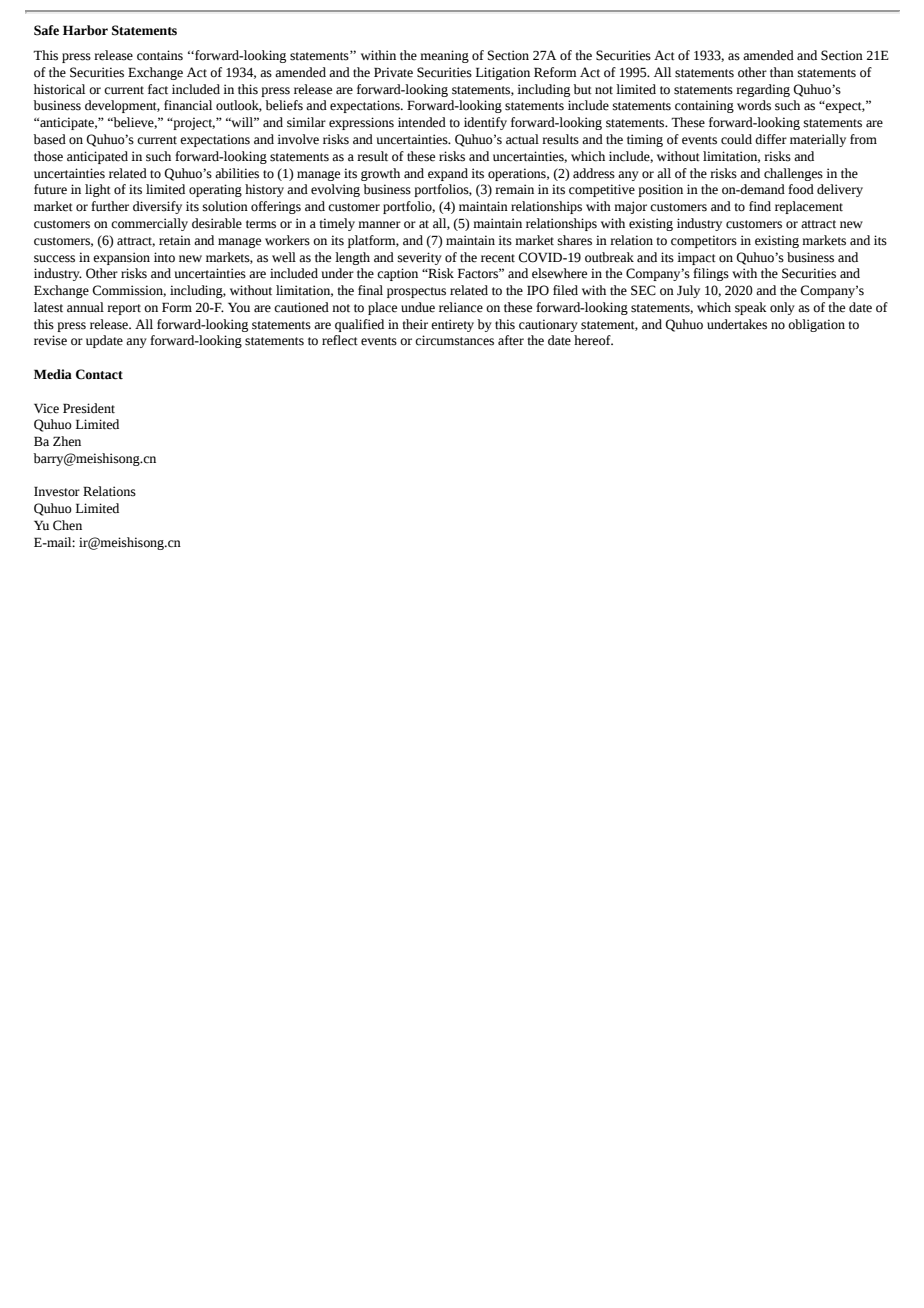  I want to click on Chen, so click(67, 525).
